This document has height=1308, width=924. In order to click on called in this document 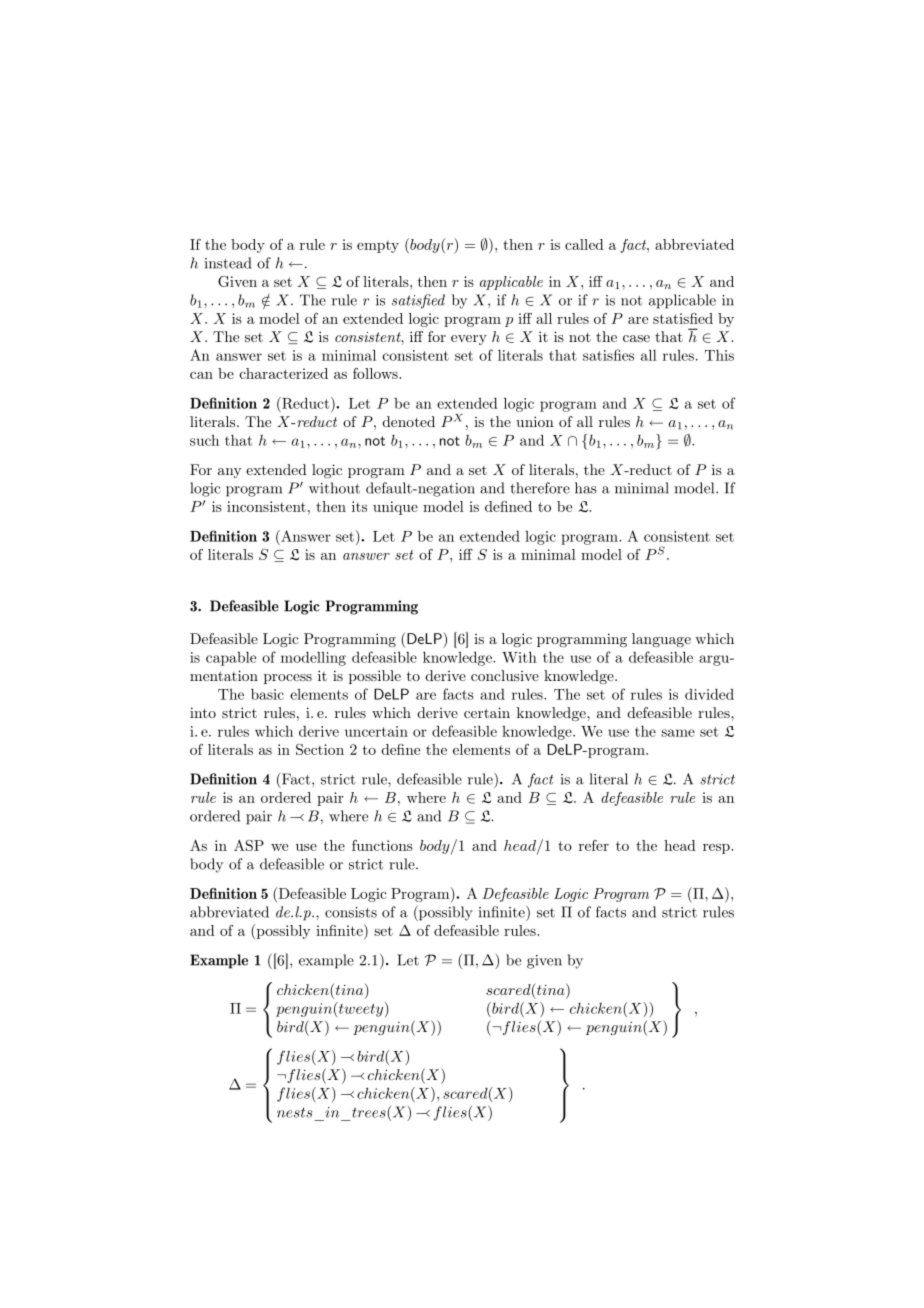, I will do `click(584, 244)`.
